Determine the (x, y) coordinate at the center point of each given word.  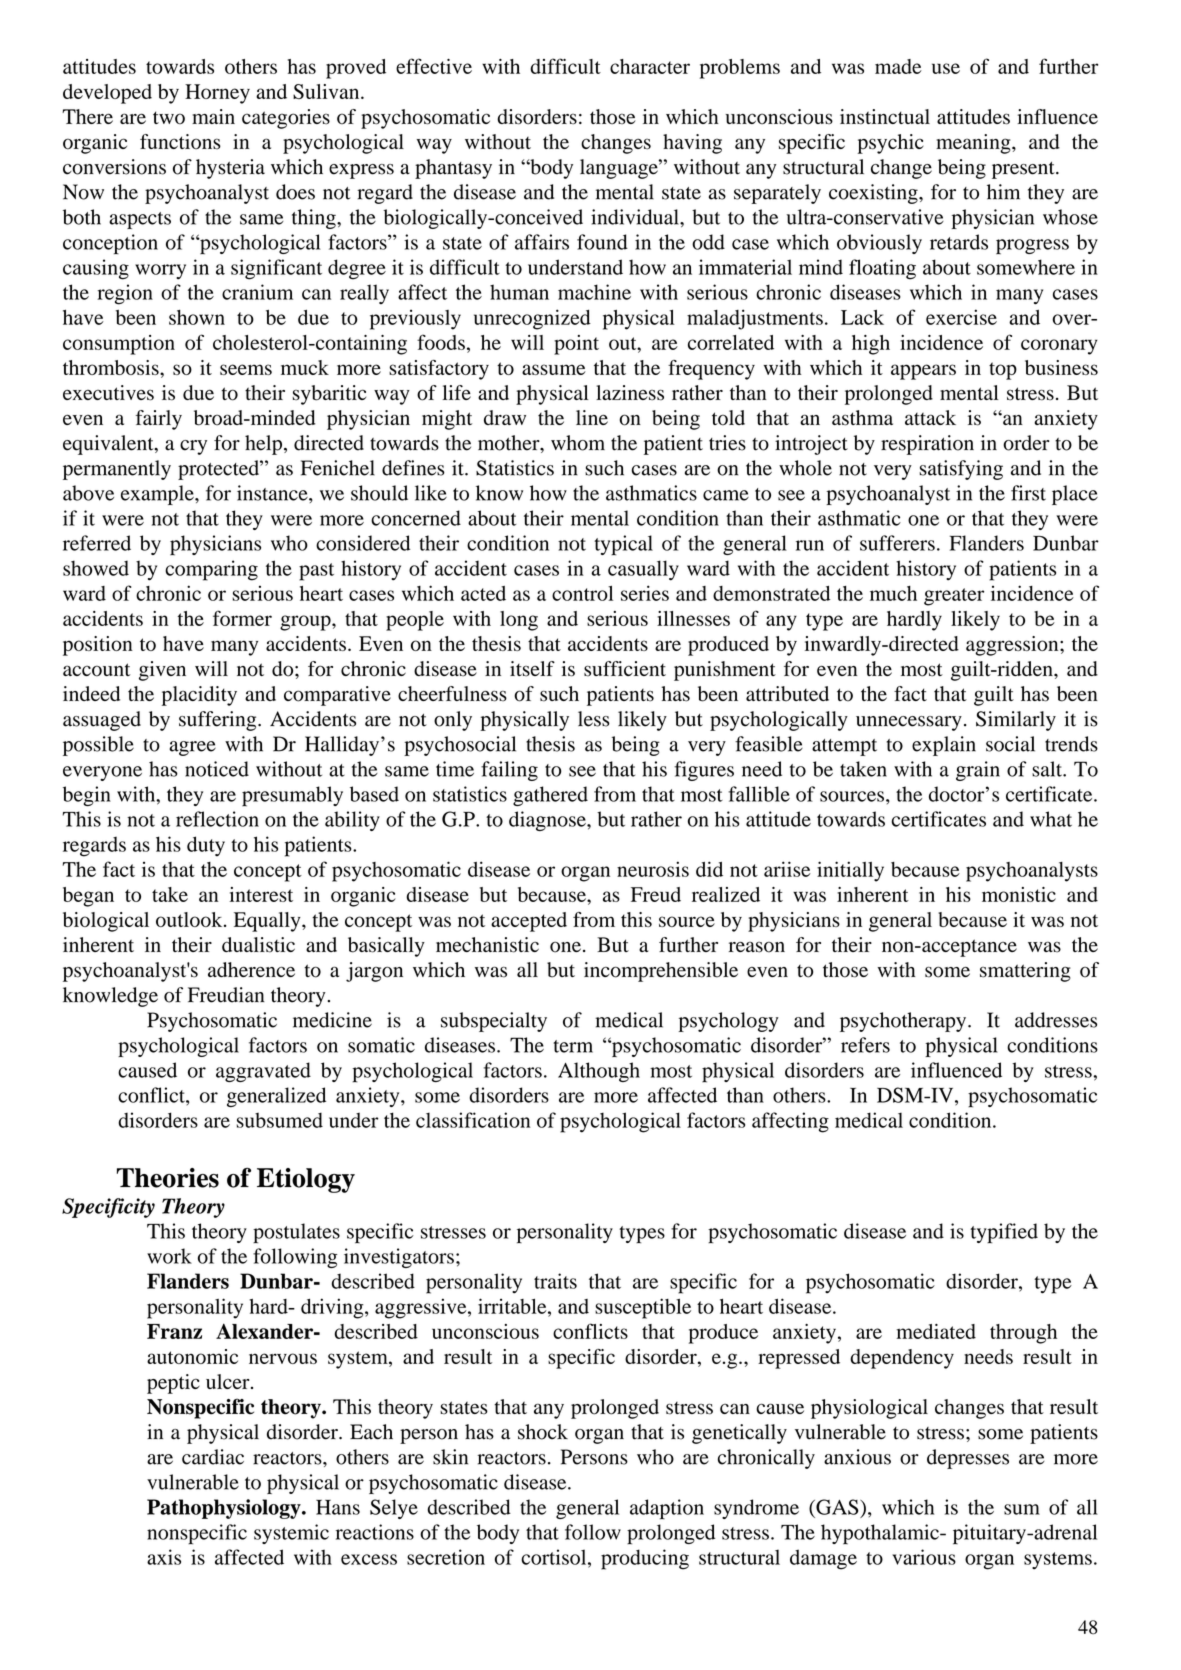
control (582, 593)
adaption (667, 1509)
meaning (974, 144)
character (650, 66)
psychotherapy (904, 1022)
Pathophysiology (225, 1509)
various (924, 1557)
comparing (211, 570)
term (573, 1046)
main (213, 116)
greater (954, 597)
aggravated (263, 1072)
